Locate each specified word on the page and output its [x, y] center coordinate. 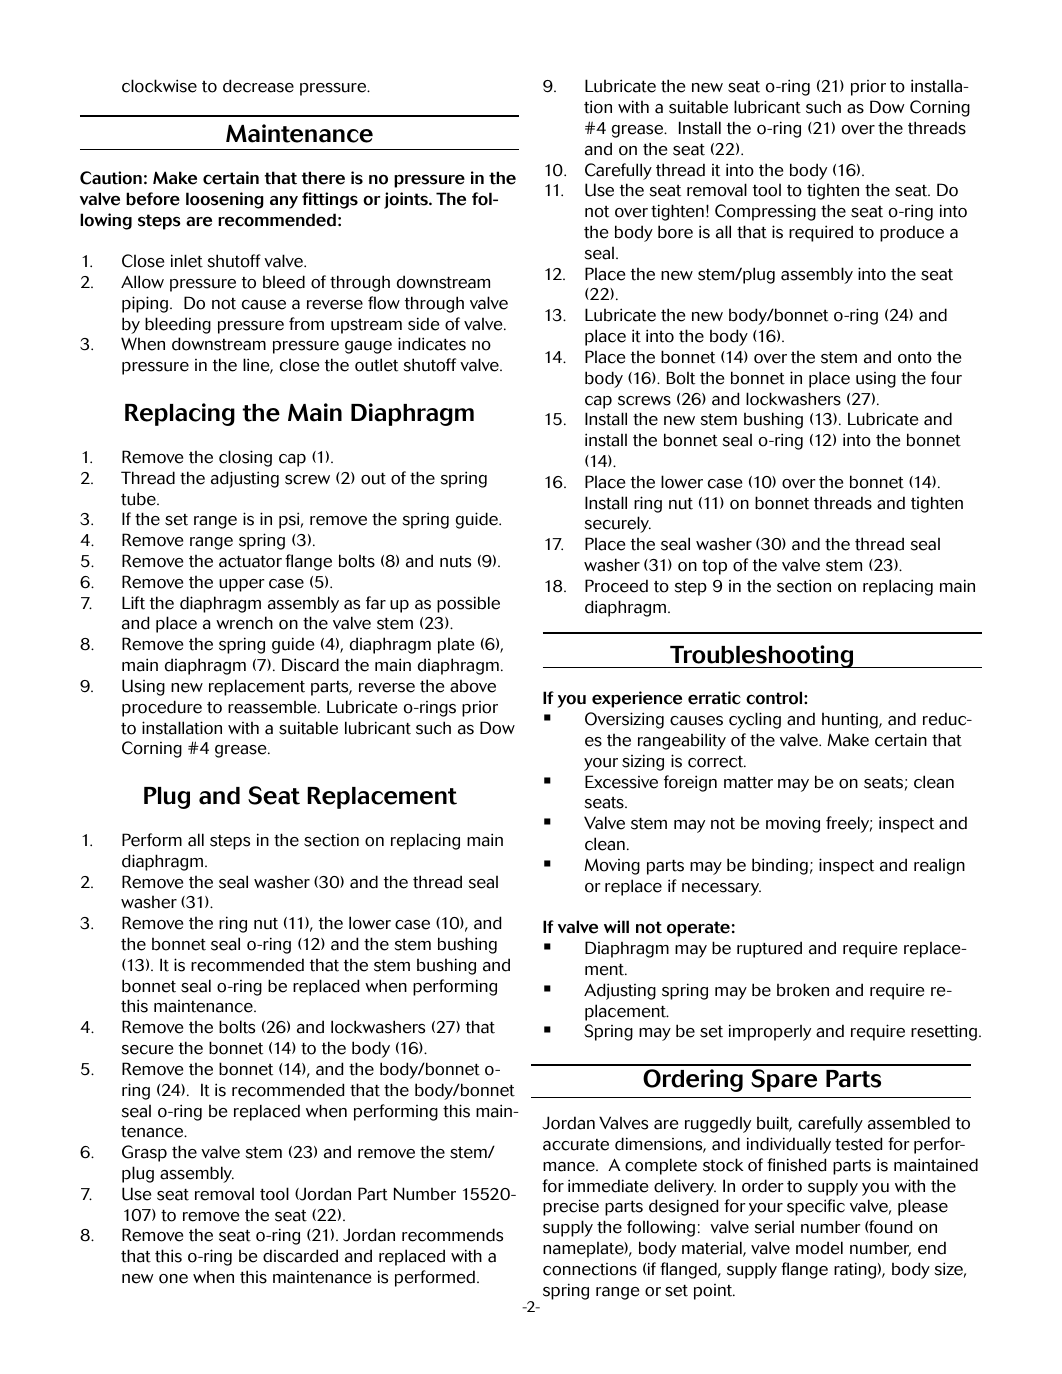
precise [571, 1207]
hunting [851, 720]
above [473, 686]
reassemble [273, 707]
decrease [258, 86]
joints [407, 200]
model [819, 1248]
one [173, 1279]
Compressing [765, 212]
